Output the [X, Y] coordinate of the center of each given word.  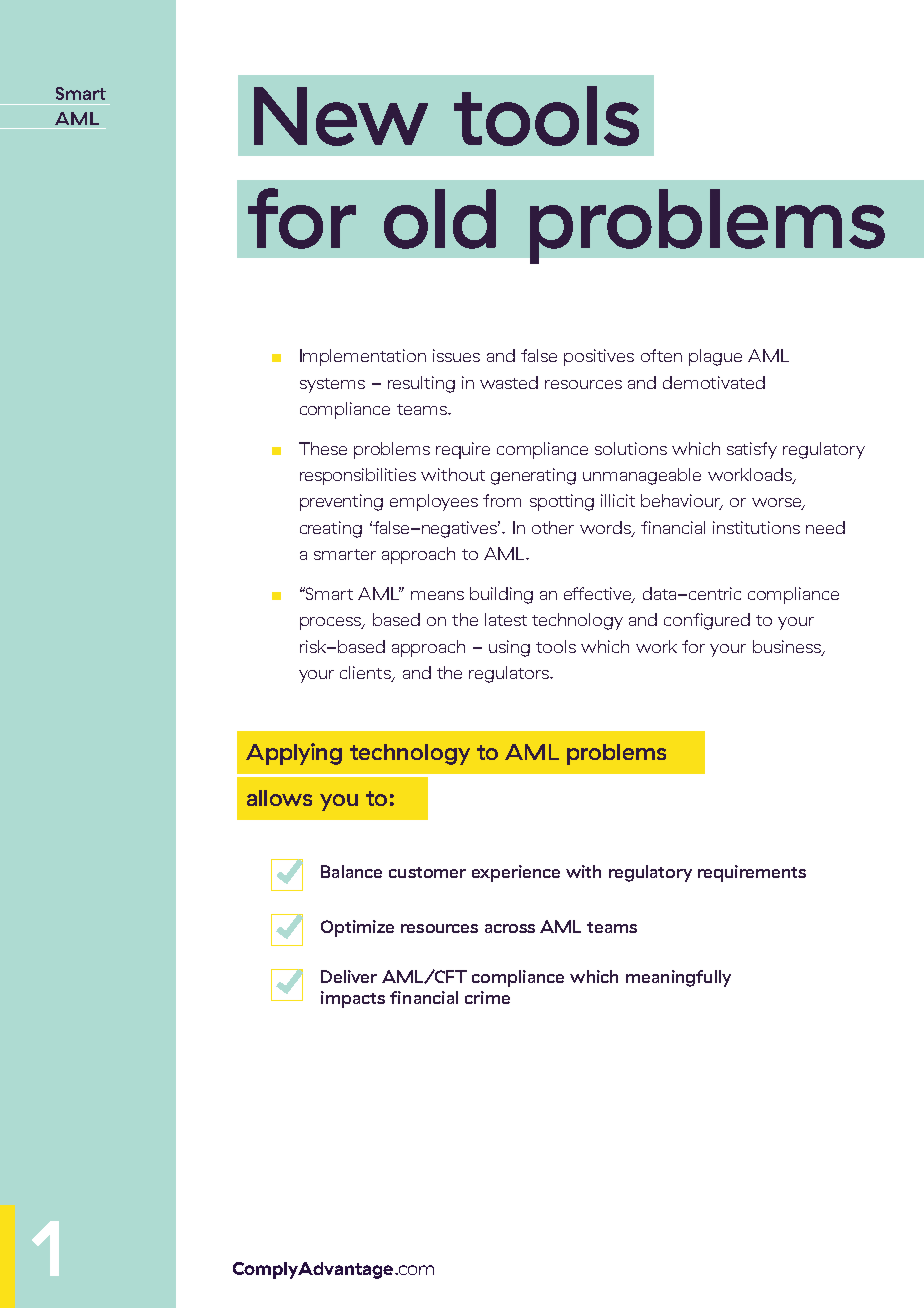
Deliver [349, 976]
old [440, 219]
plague [715, 357]
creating [331, 529]
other [553, 527]
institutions [756, 527]
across [510, 928]
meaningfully [678, 978]
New [341, 116]
